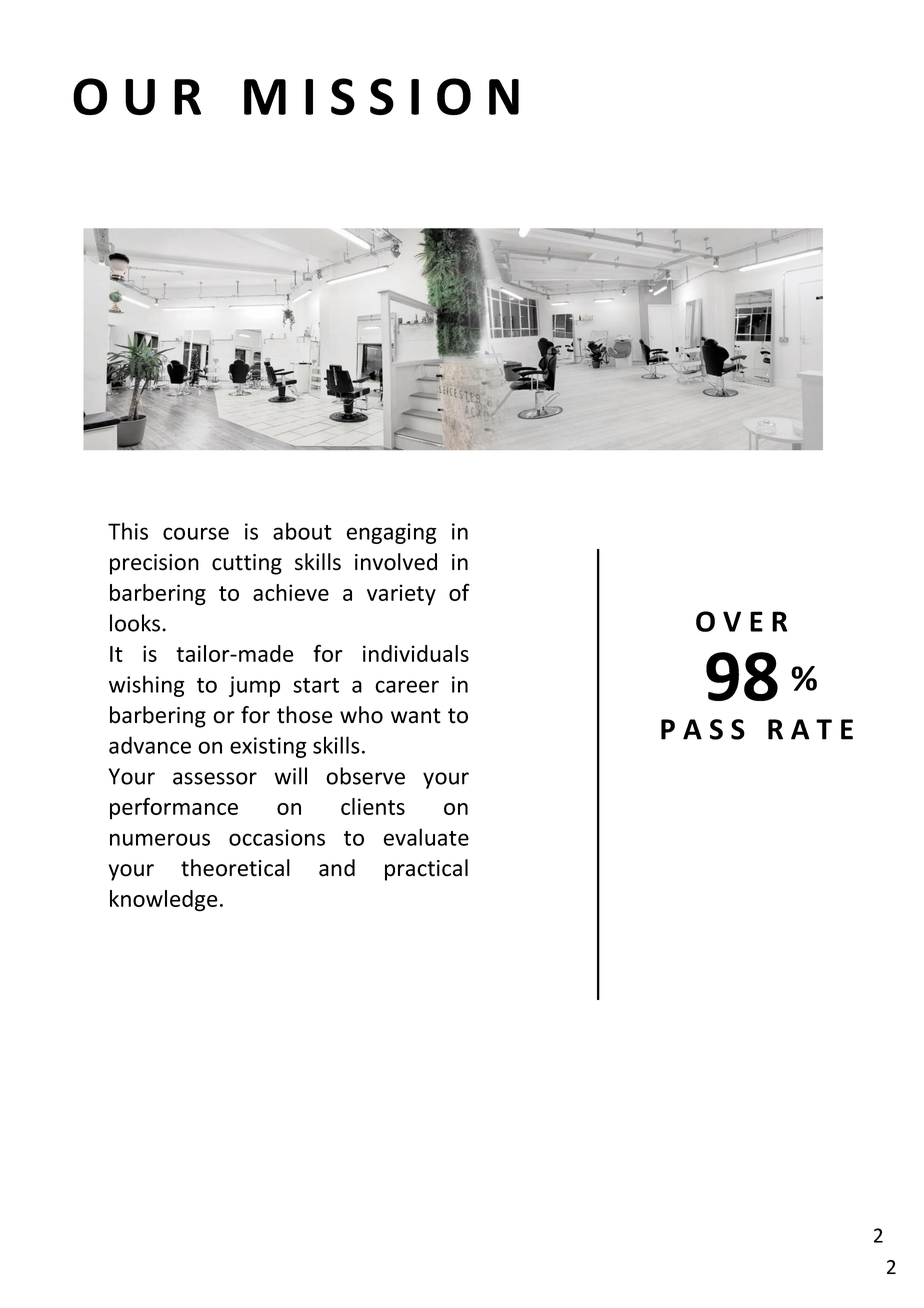 Image resolution: width=924 pixels, height=1308 pixels. I want to click on course, so click(196, 533).
